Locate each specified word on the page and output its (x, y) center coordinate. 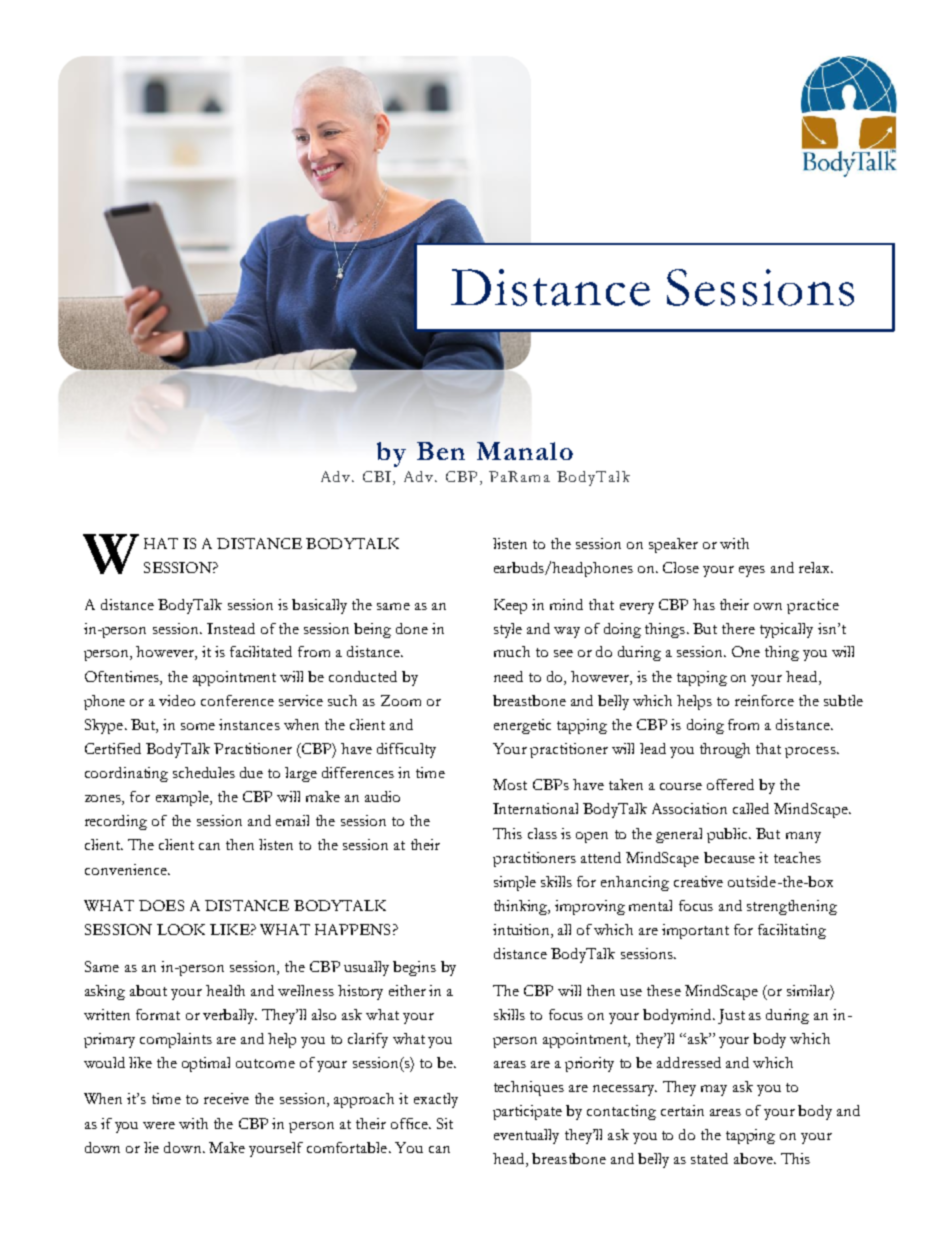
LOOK (181, 929)
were (159, 1125)
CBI (378, 476)
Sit (445, 1123)
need (508, 676)
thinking (522, 907)
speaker (673, 545)
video (177, 700)
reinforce (764, 700)
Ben (441, 451)
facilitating (792, 931)
